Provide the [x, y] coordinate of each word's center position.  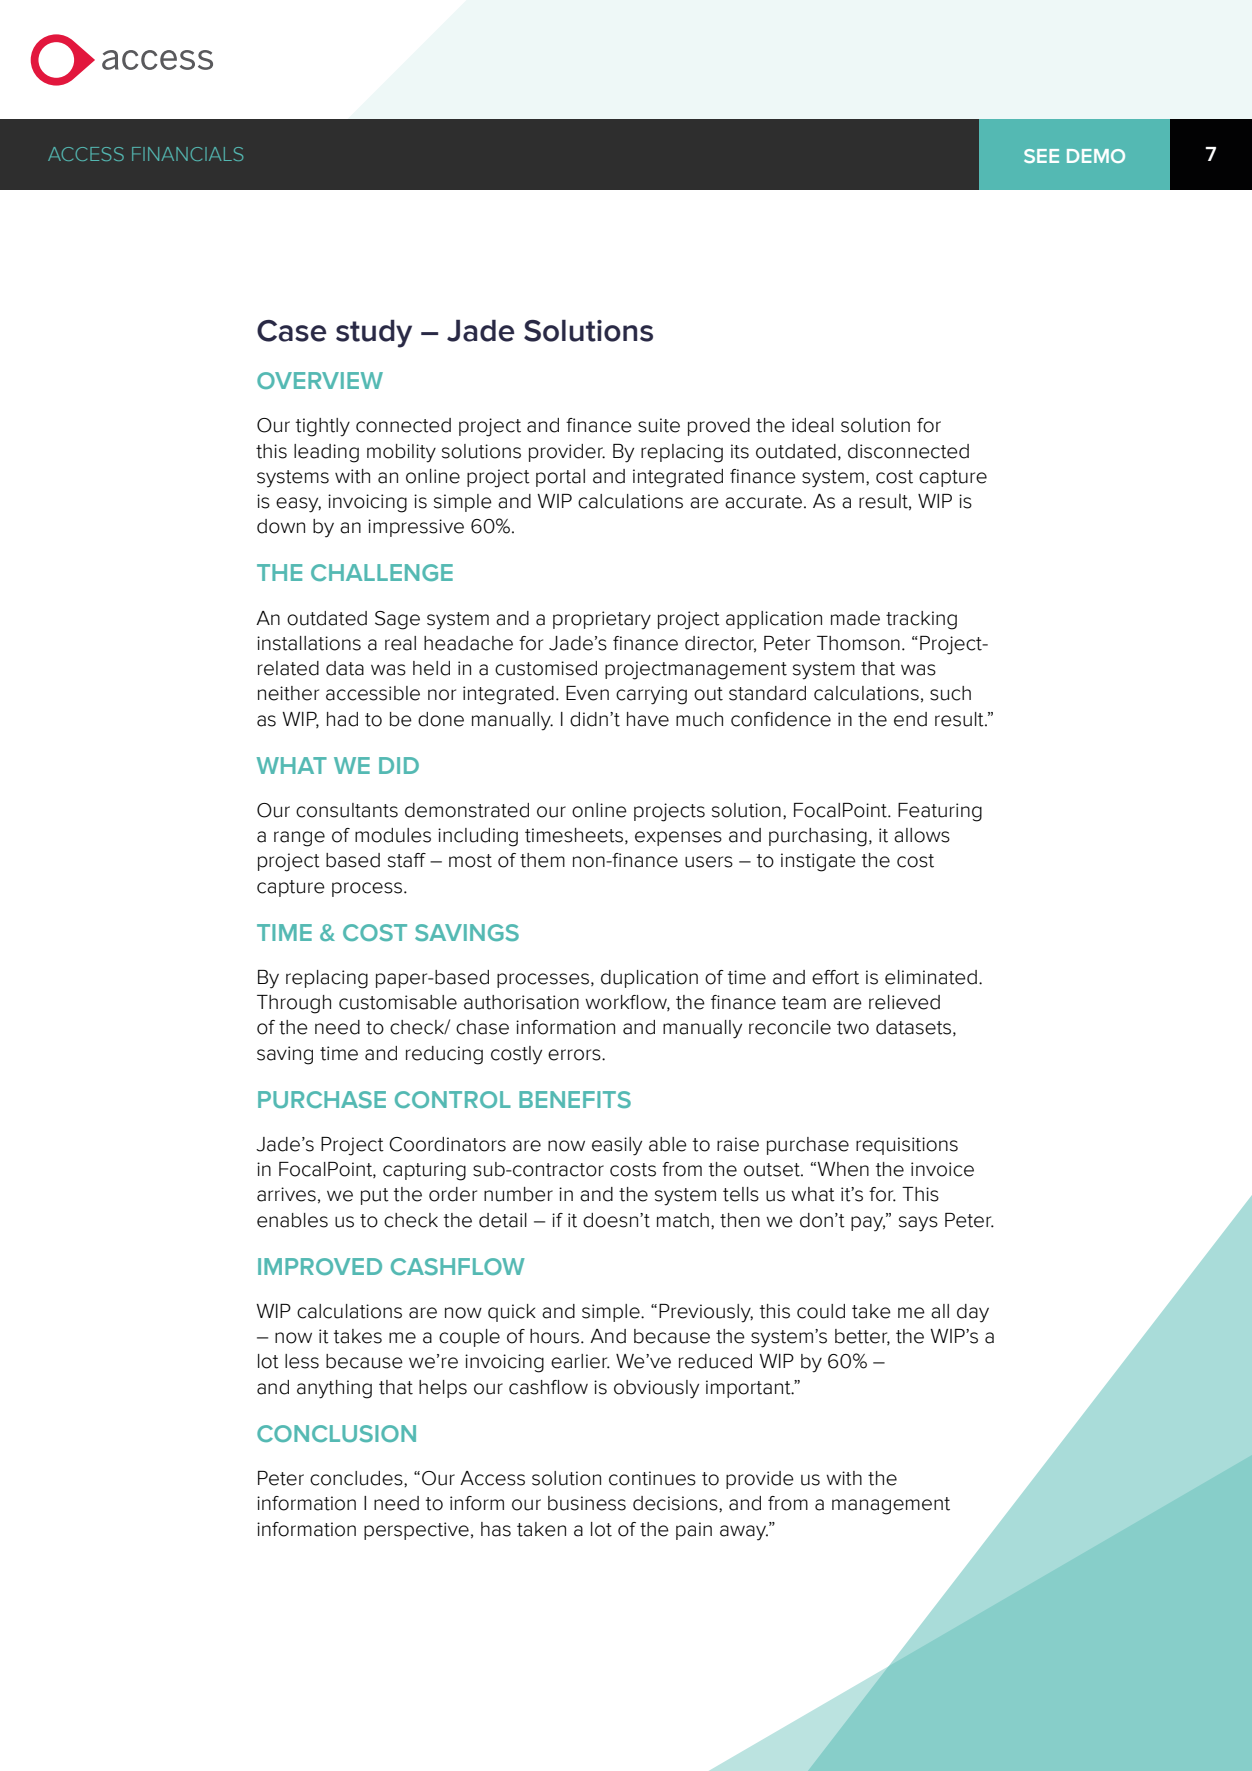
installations [309, 643]
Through [294, 1004]
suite [659, 425]
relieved [904, 1002]
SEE [1041, 156]
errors [575, 1055]
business [587, 1503]
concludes [357, 1478]
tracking [921, 620]
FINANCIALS [187, 154]
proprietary [602, 620]
